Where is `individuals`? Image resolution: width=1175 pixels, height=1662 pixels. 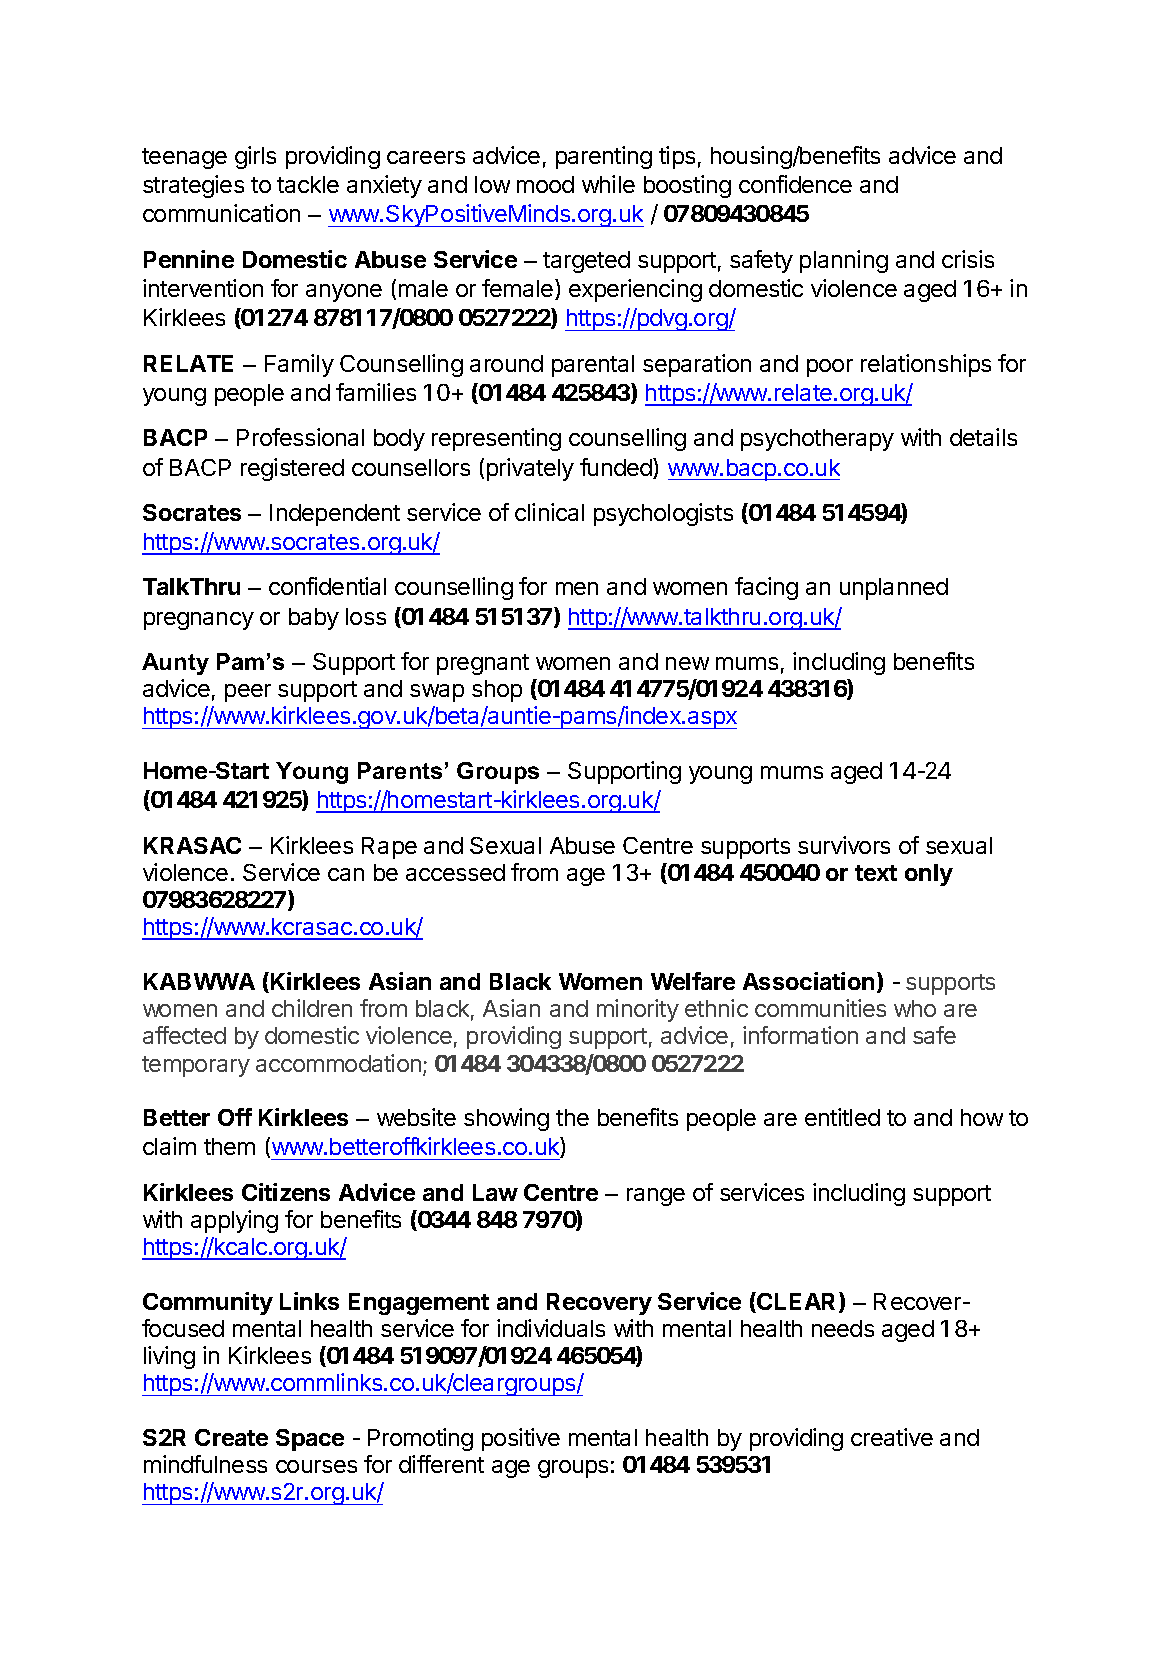
individuals is located at coordinates (551, 1328).
